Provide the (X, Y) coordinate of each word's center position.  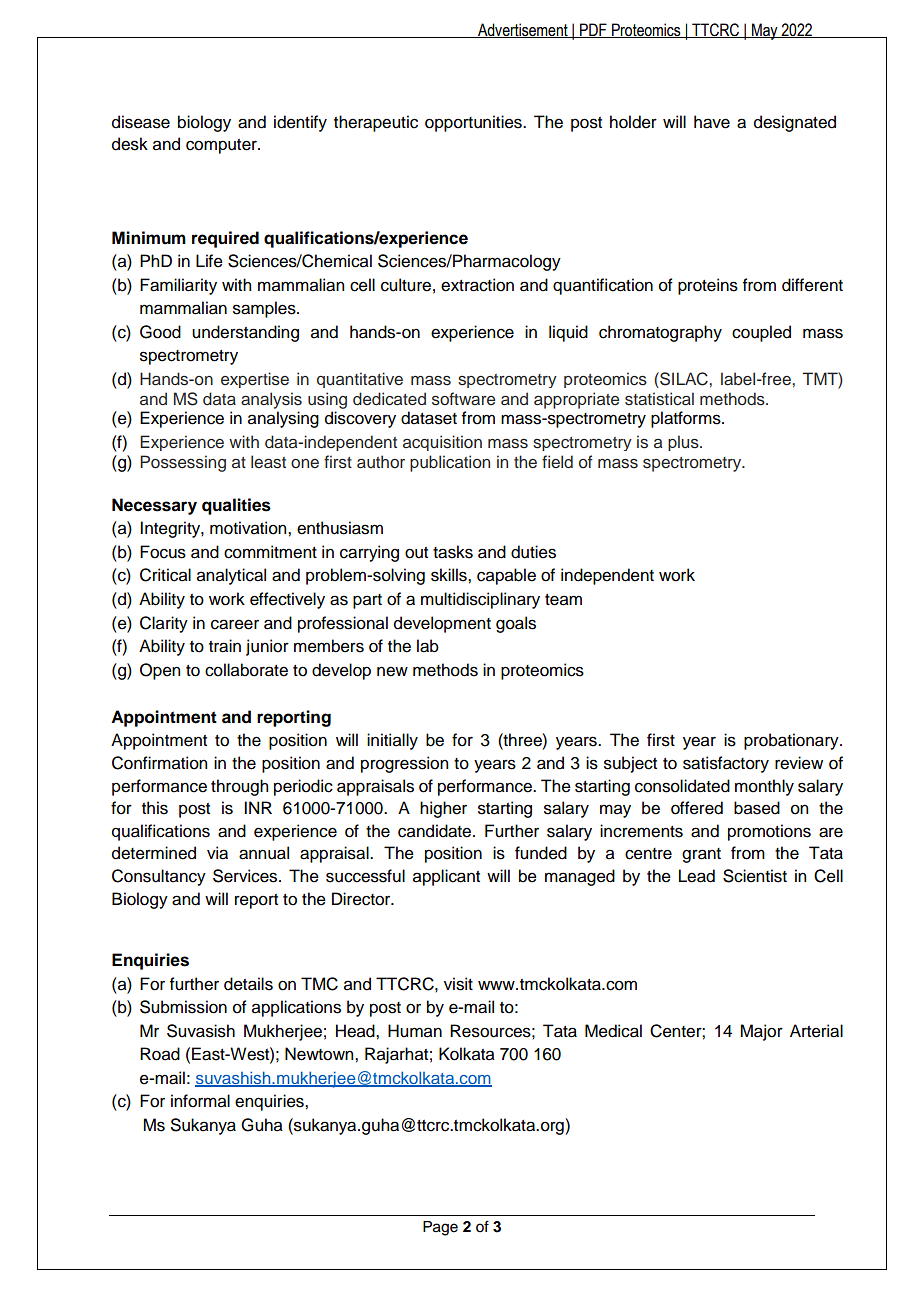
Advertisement (523, 30)
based (757, 808)
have (712, 122)
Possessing (183, 463)
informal (200, 1101)
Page (440, 1228)
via (217, 853)
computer (222, 146)
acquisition (442, 443)
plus (684, 443)
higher (443, 809)
